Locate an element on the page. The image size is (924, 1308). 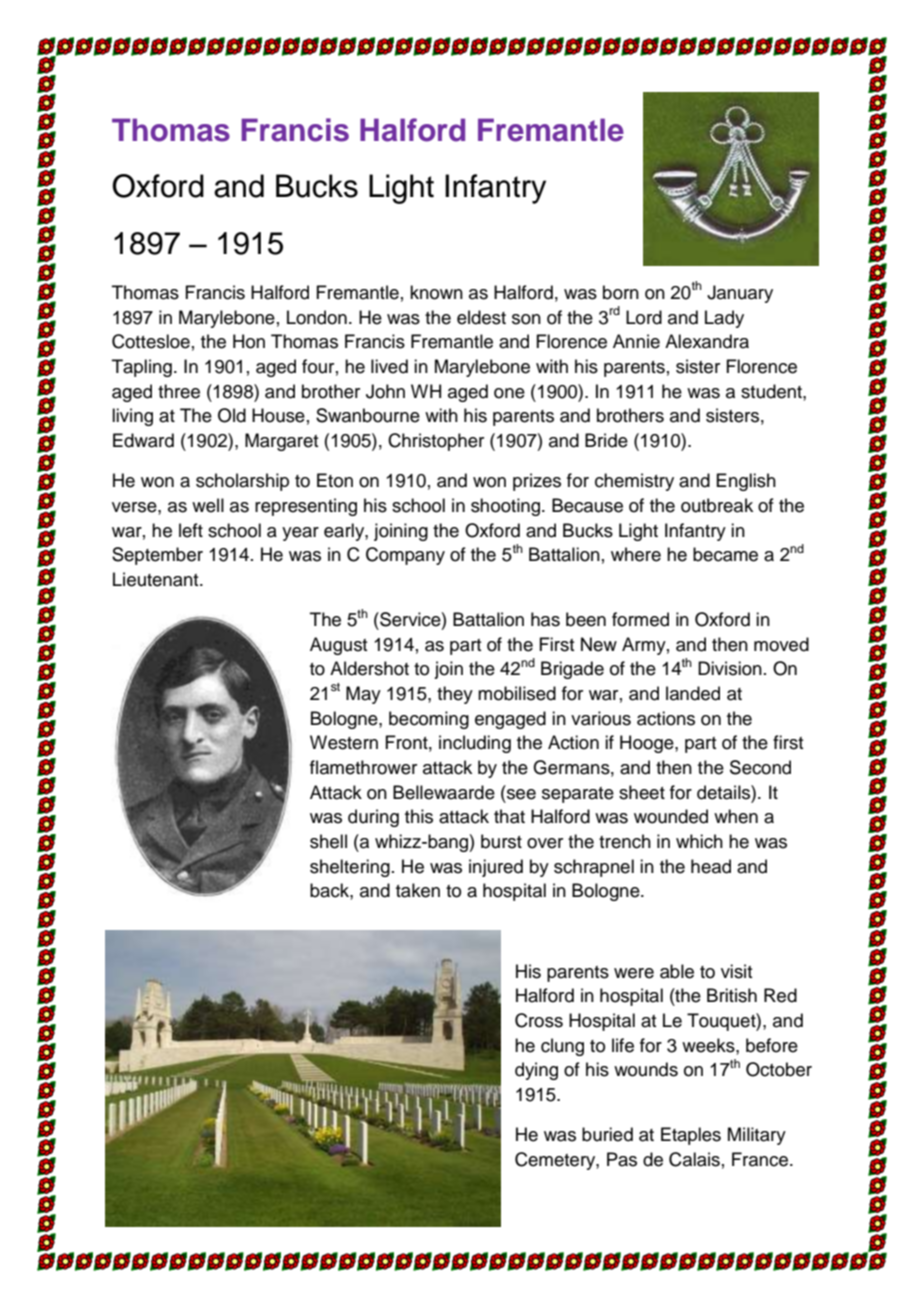
buried is located at coordinates (607, 1134).
